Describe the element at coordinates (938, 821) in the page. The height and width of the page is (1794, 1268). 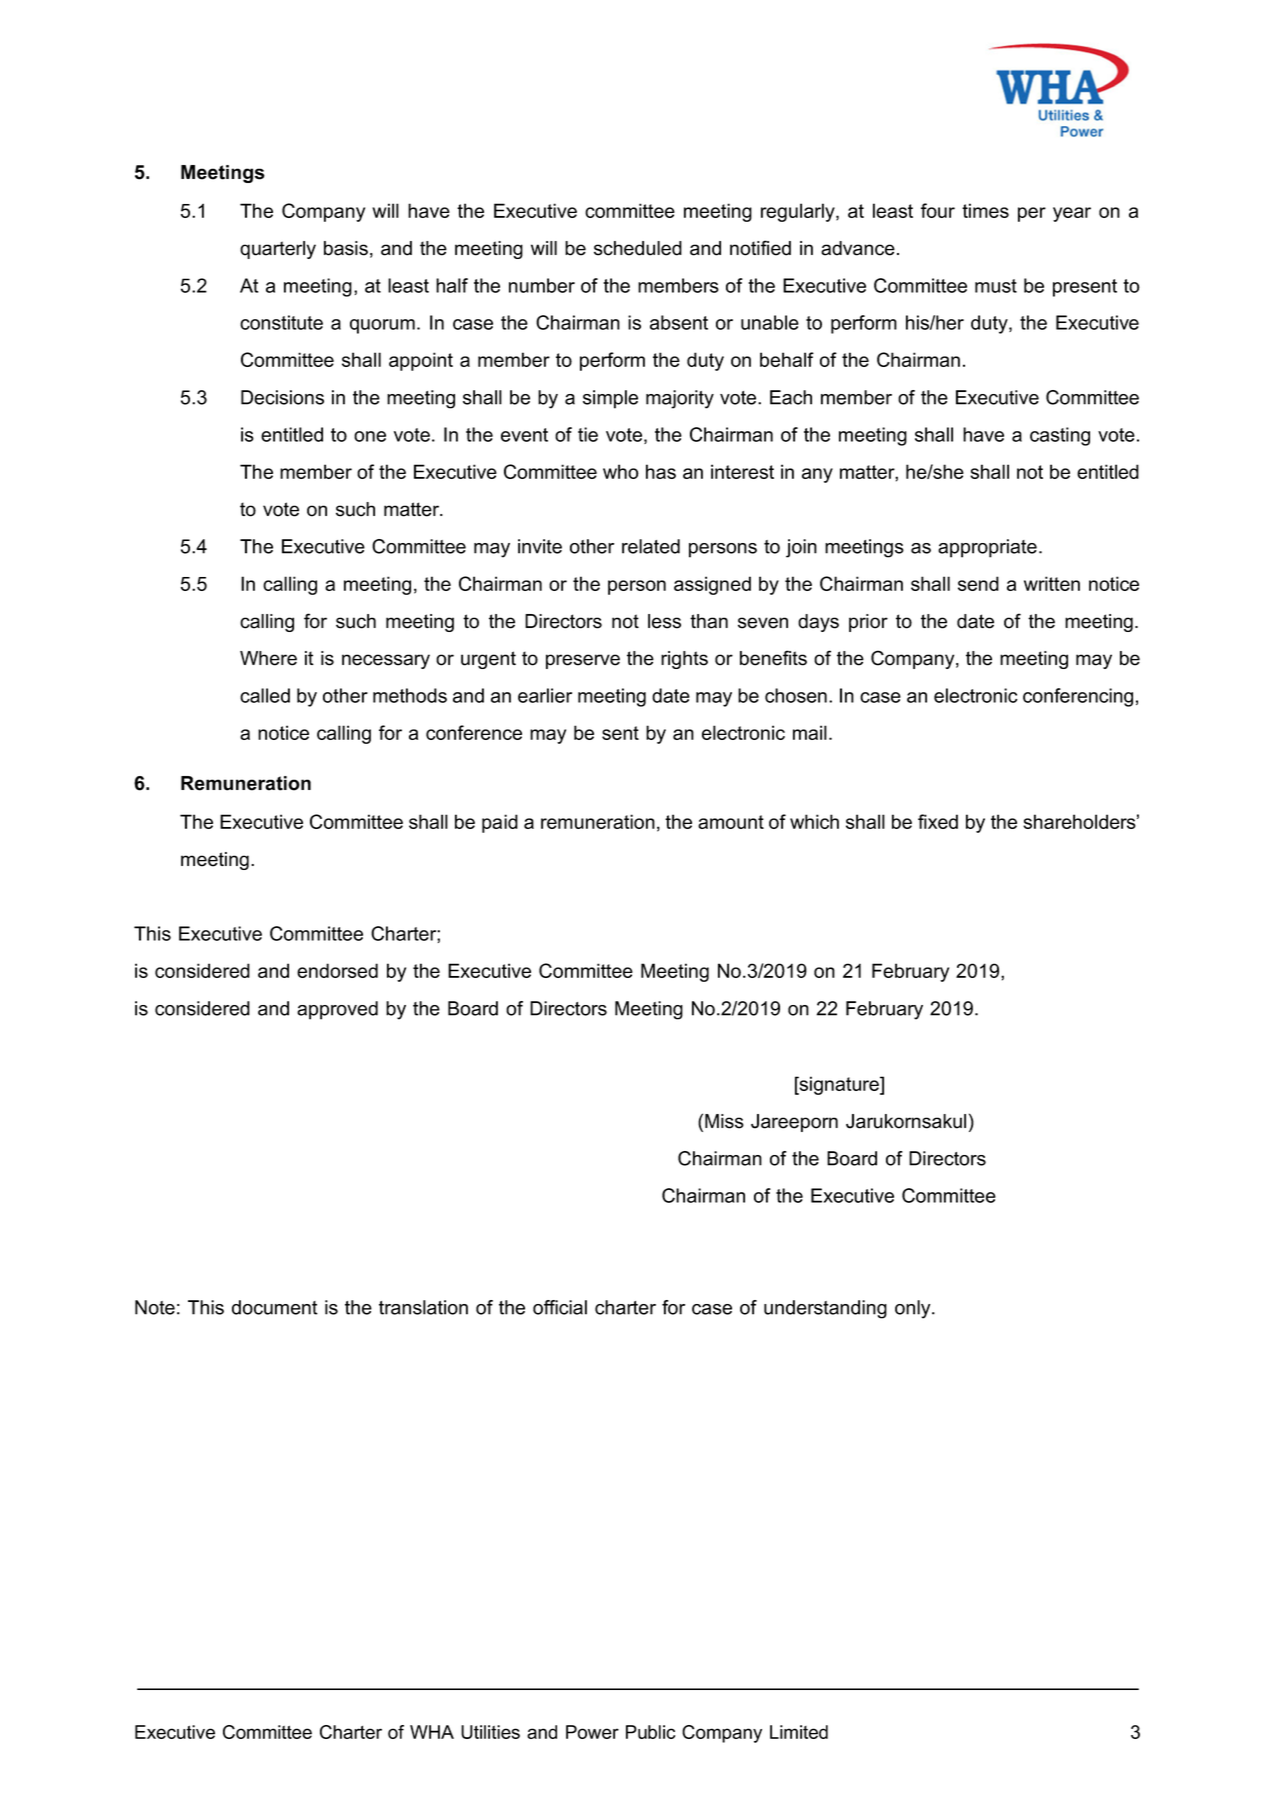
I see `fixed` at that location.
